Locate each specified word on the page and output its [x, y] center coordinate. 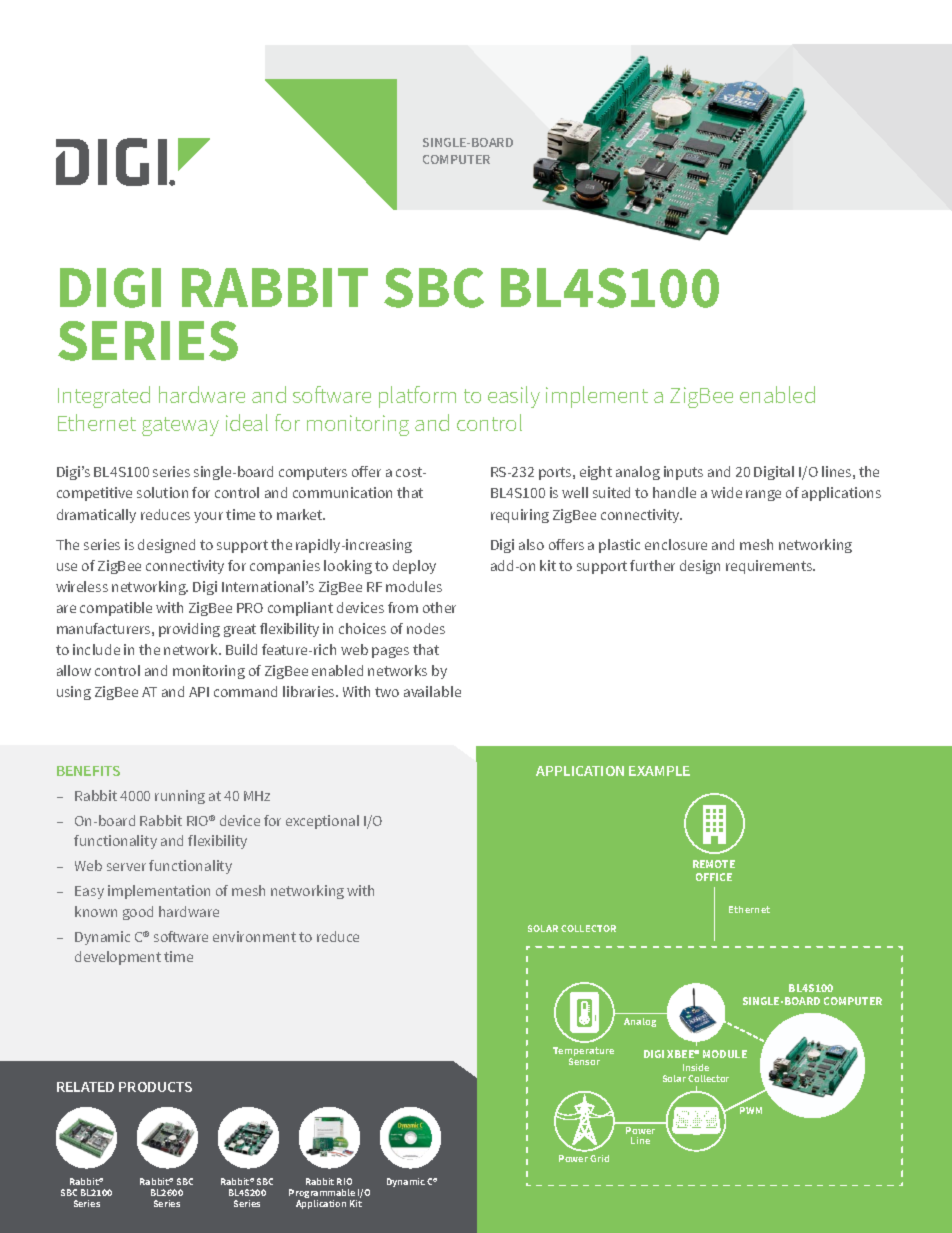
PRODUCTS [155, 1087]
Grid [599, 1158]
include [96, 649]
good [138, 913]
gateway [180, 426]
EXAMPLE [659, 771]
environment [254, 936]
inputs [683, 473]
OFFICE [714, 877]
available [432, 691]
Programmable [323, 1195]
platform [417, 397]
